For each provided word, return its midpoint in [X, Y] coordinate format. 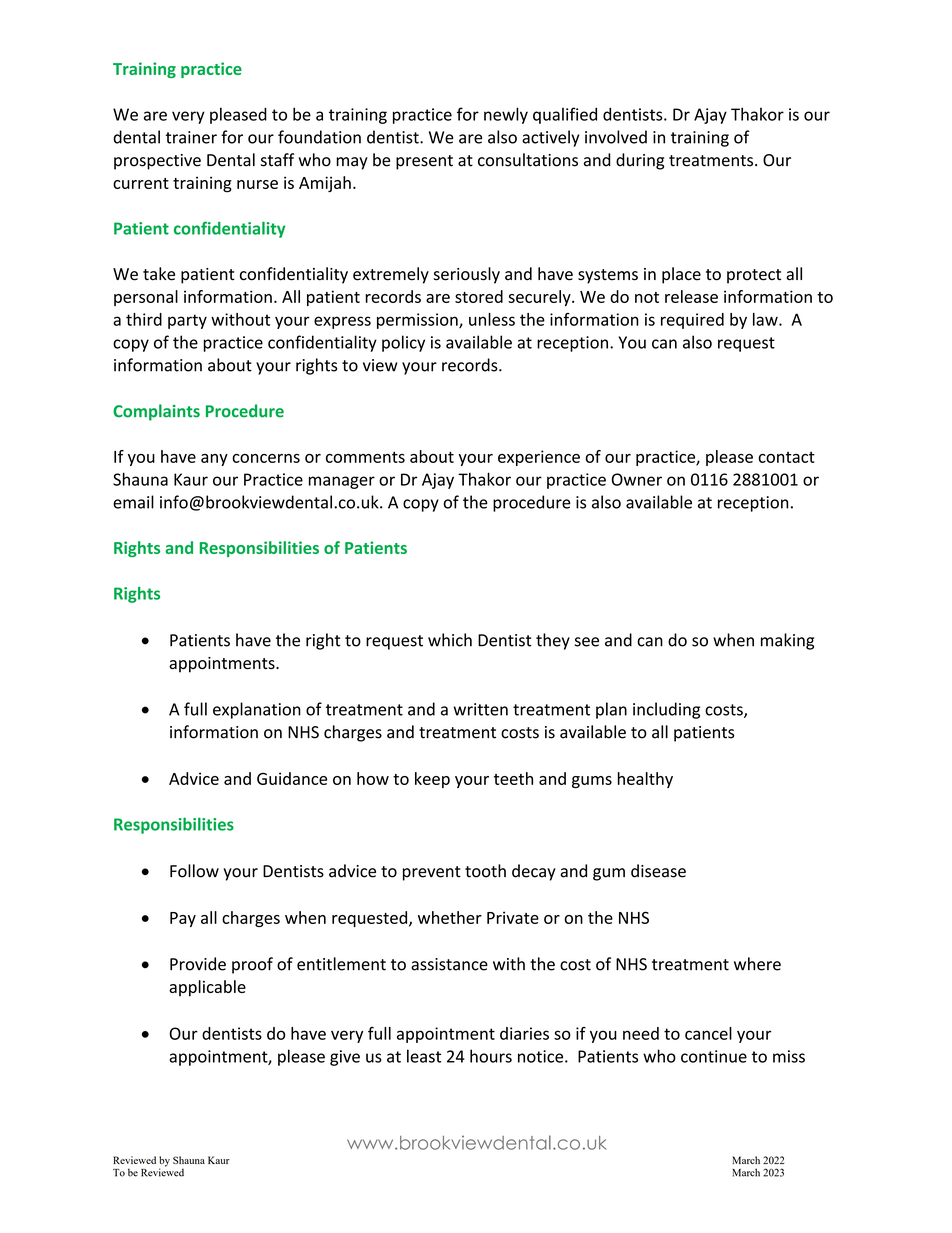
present [424, 162]
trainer [191, 137]
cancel [708, 1033]
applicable [207, 988]
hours [491, 1056]
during [640, 161]
